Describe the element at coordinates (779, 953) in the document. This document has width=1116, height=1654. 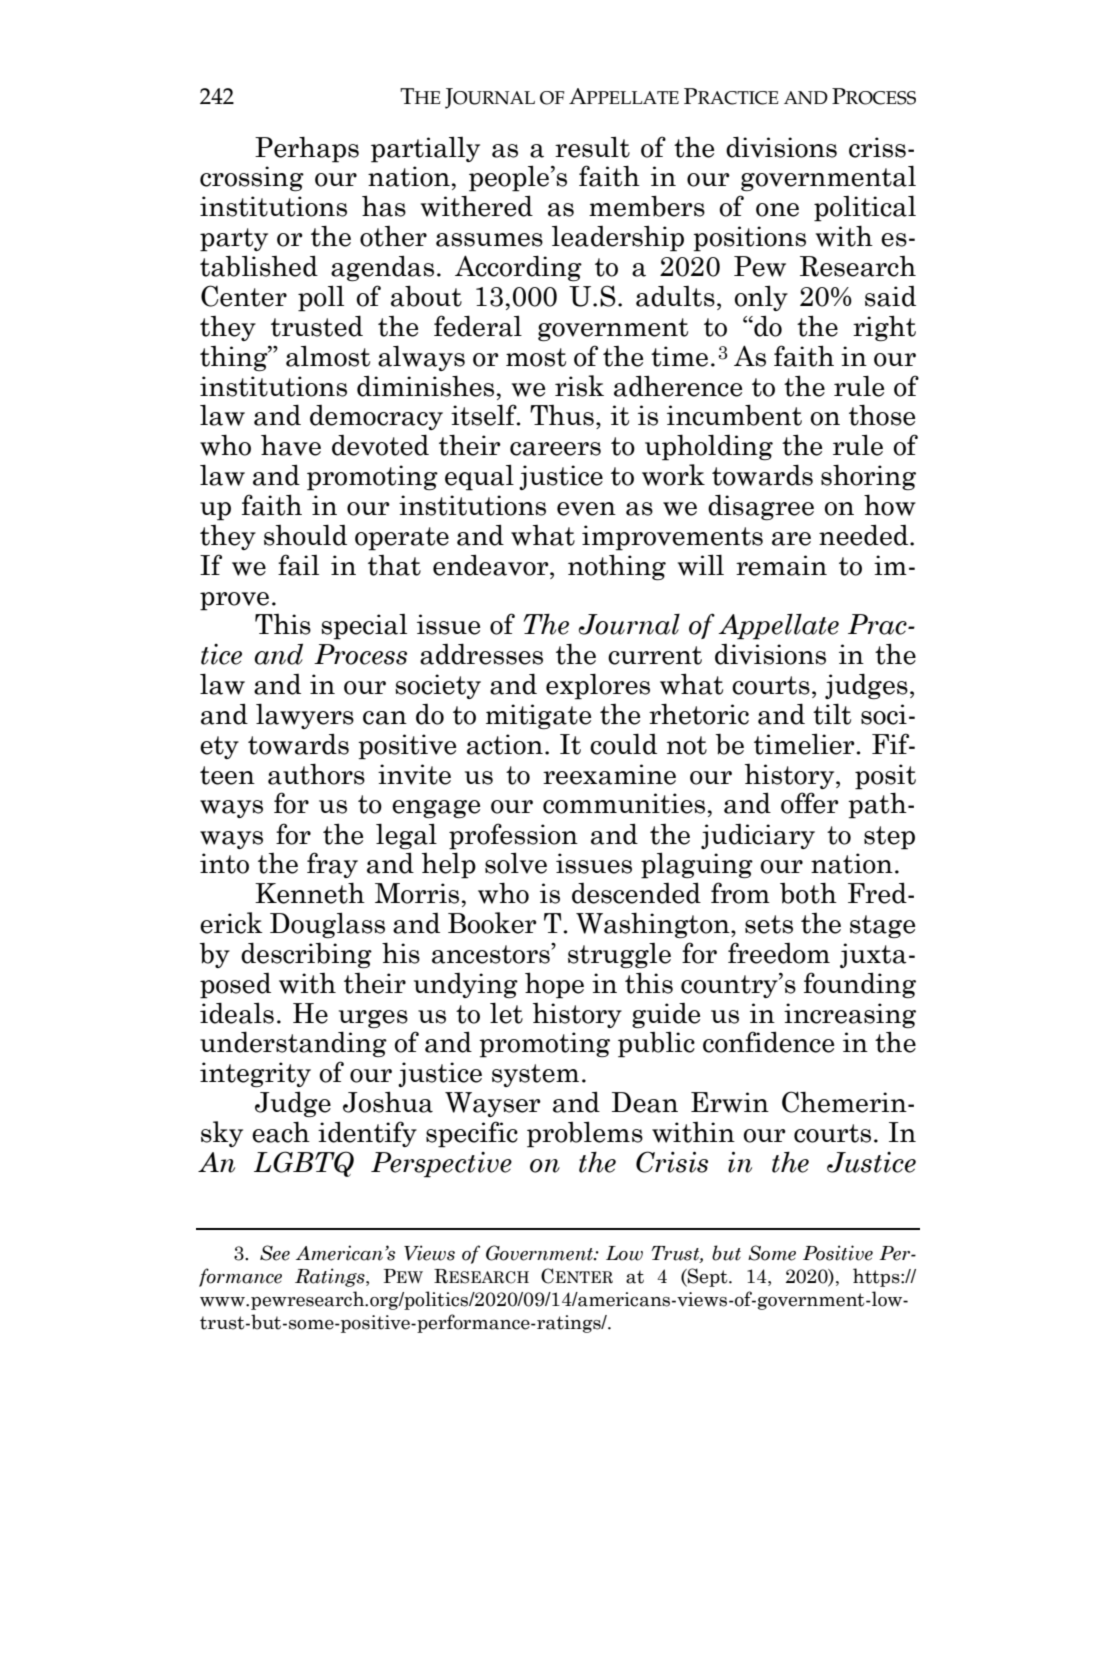
I see `freedom` at that location.
